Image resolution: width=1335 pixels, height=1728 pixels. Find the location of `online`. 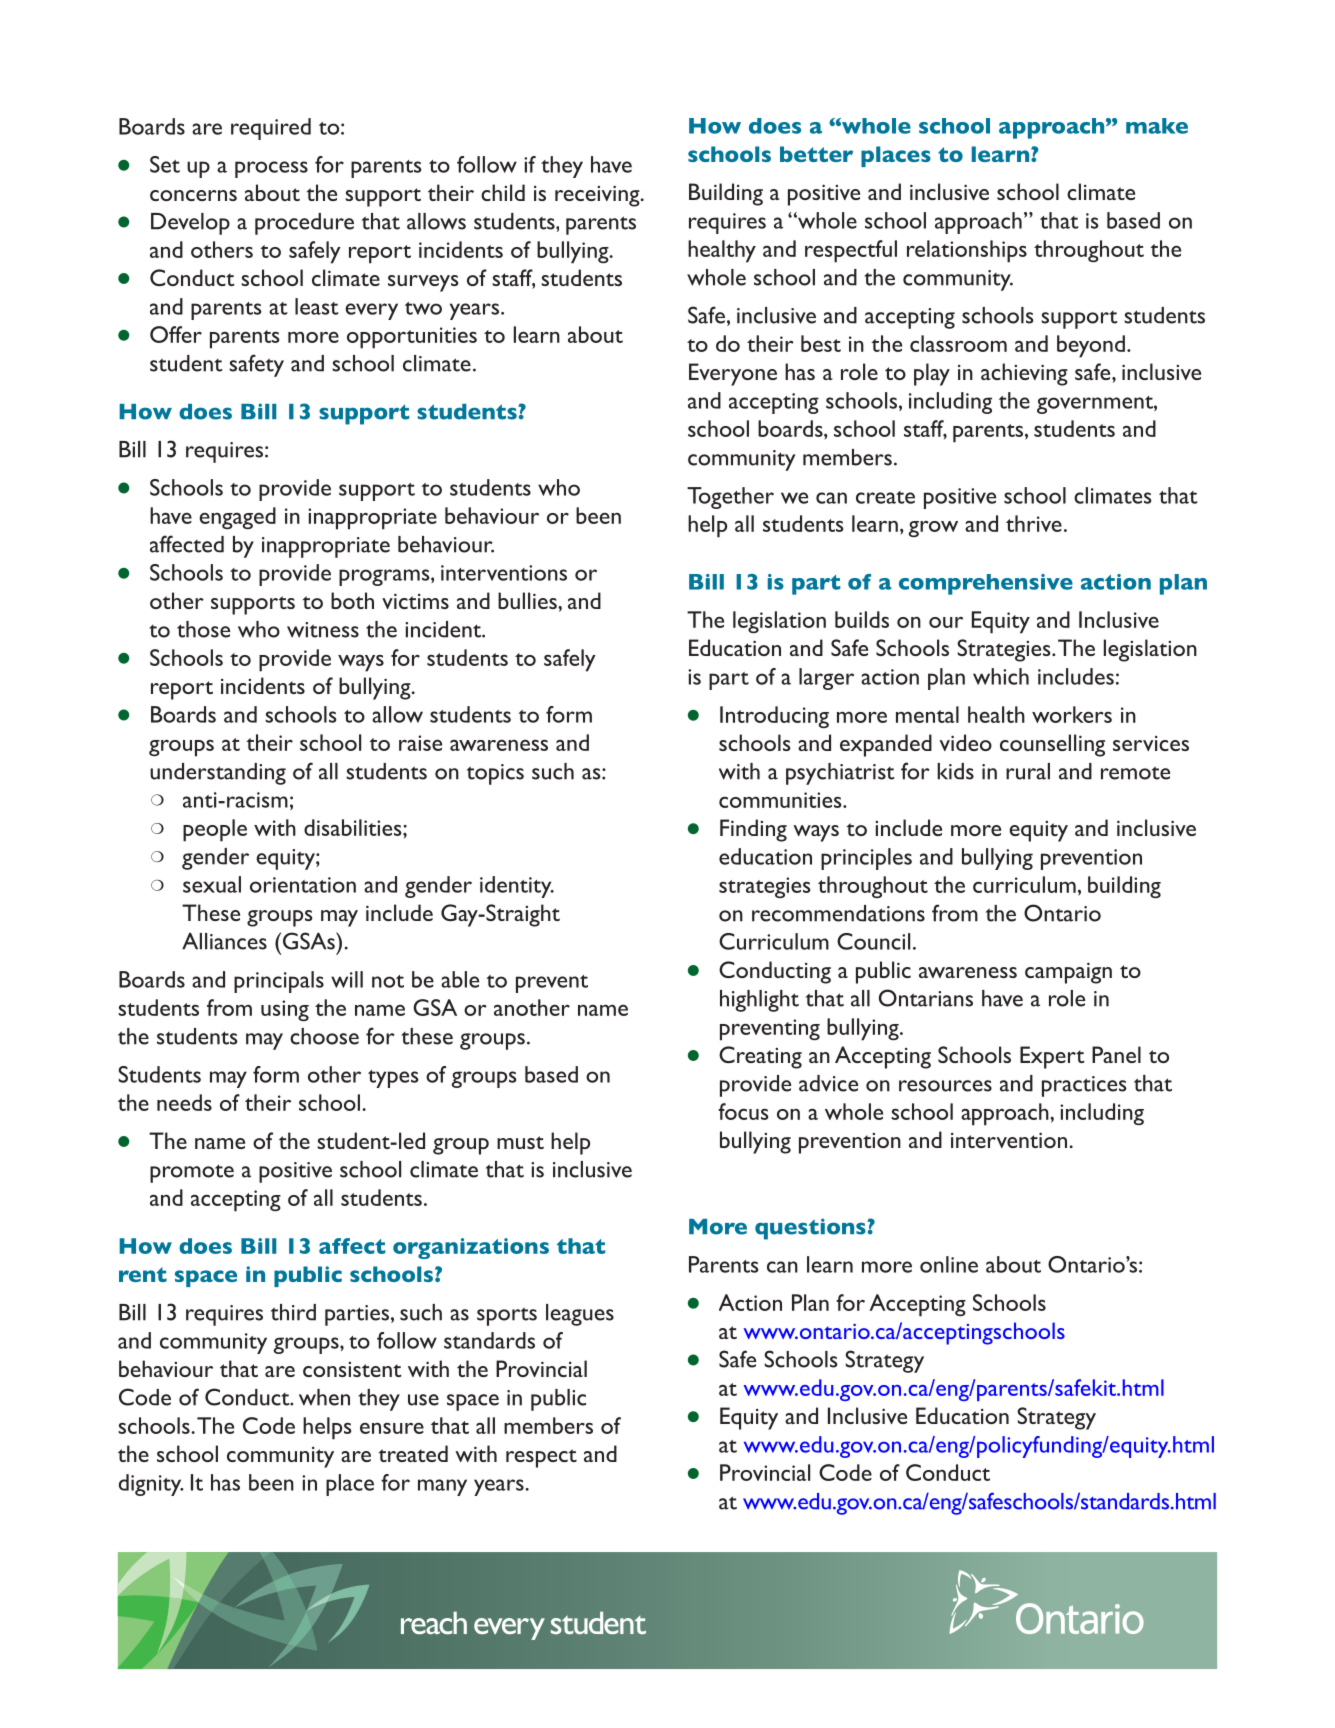

online is located at coordinates (949, 1264).
